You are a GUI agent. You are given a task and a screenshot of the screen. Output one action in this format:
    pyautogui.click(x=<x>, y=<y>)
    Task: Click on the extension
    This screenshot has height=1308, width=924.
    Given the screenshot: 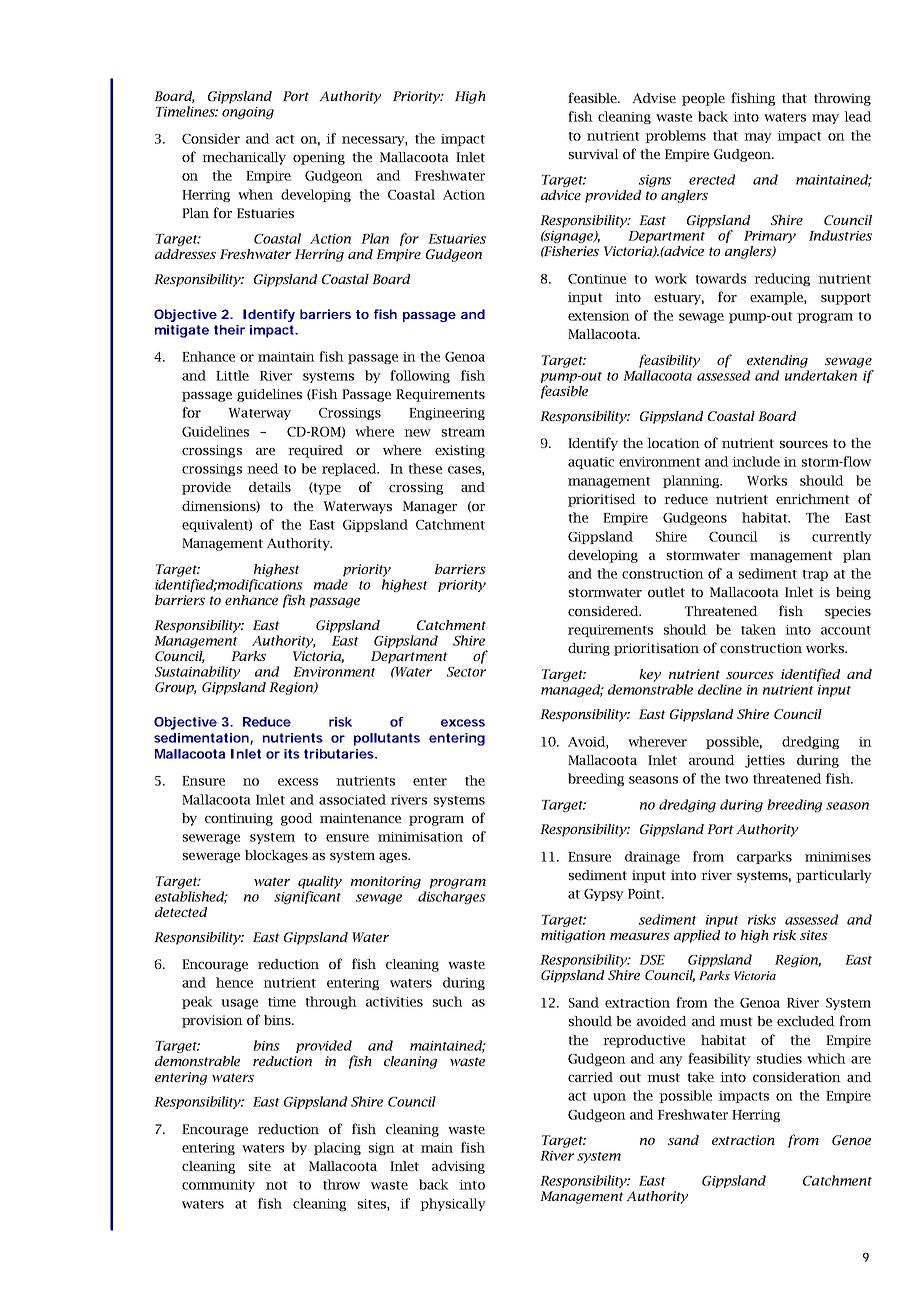 What is the action you would take?
    pyautogui.click(x=599, y=316)
